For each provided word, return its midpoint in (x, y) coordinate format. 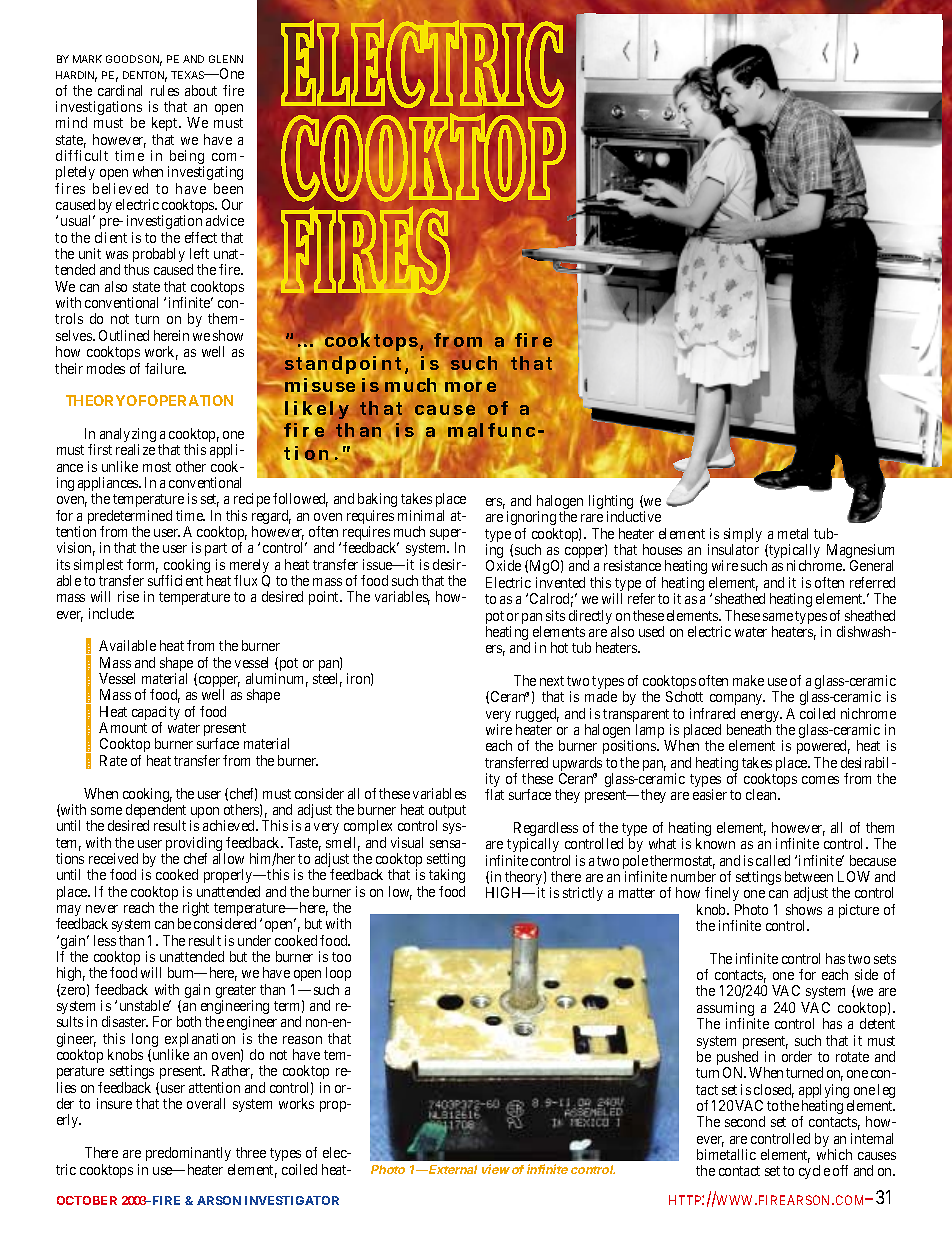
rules (165, 90)
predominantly (188, 1154)
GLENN (226, 59)
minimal (421, 515)
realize (135, 449)
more (470, 388)
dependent (156, 812)
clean (762, 794)
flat (494, 794)
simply (743, 536)
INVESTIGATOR (292, 1200)
